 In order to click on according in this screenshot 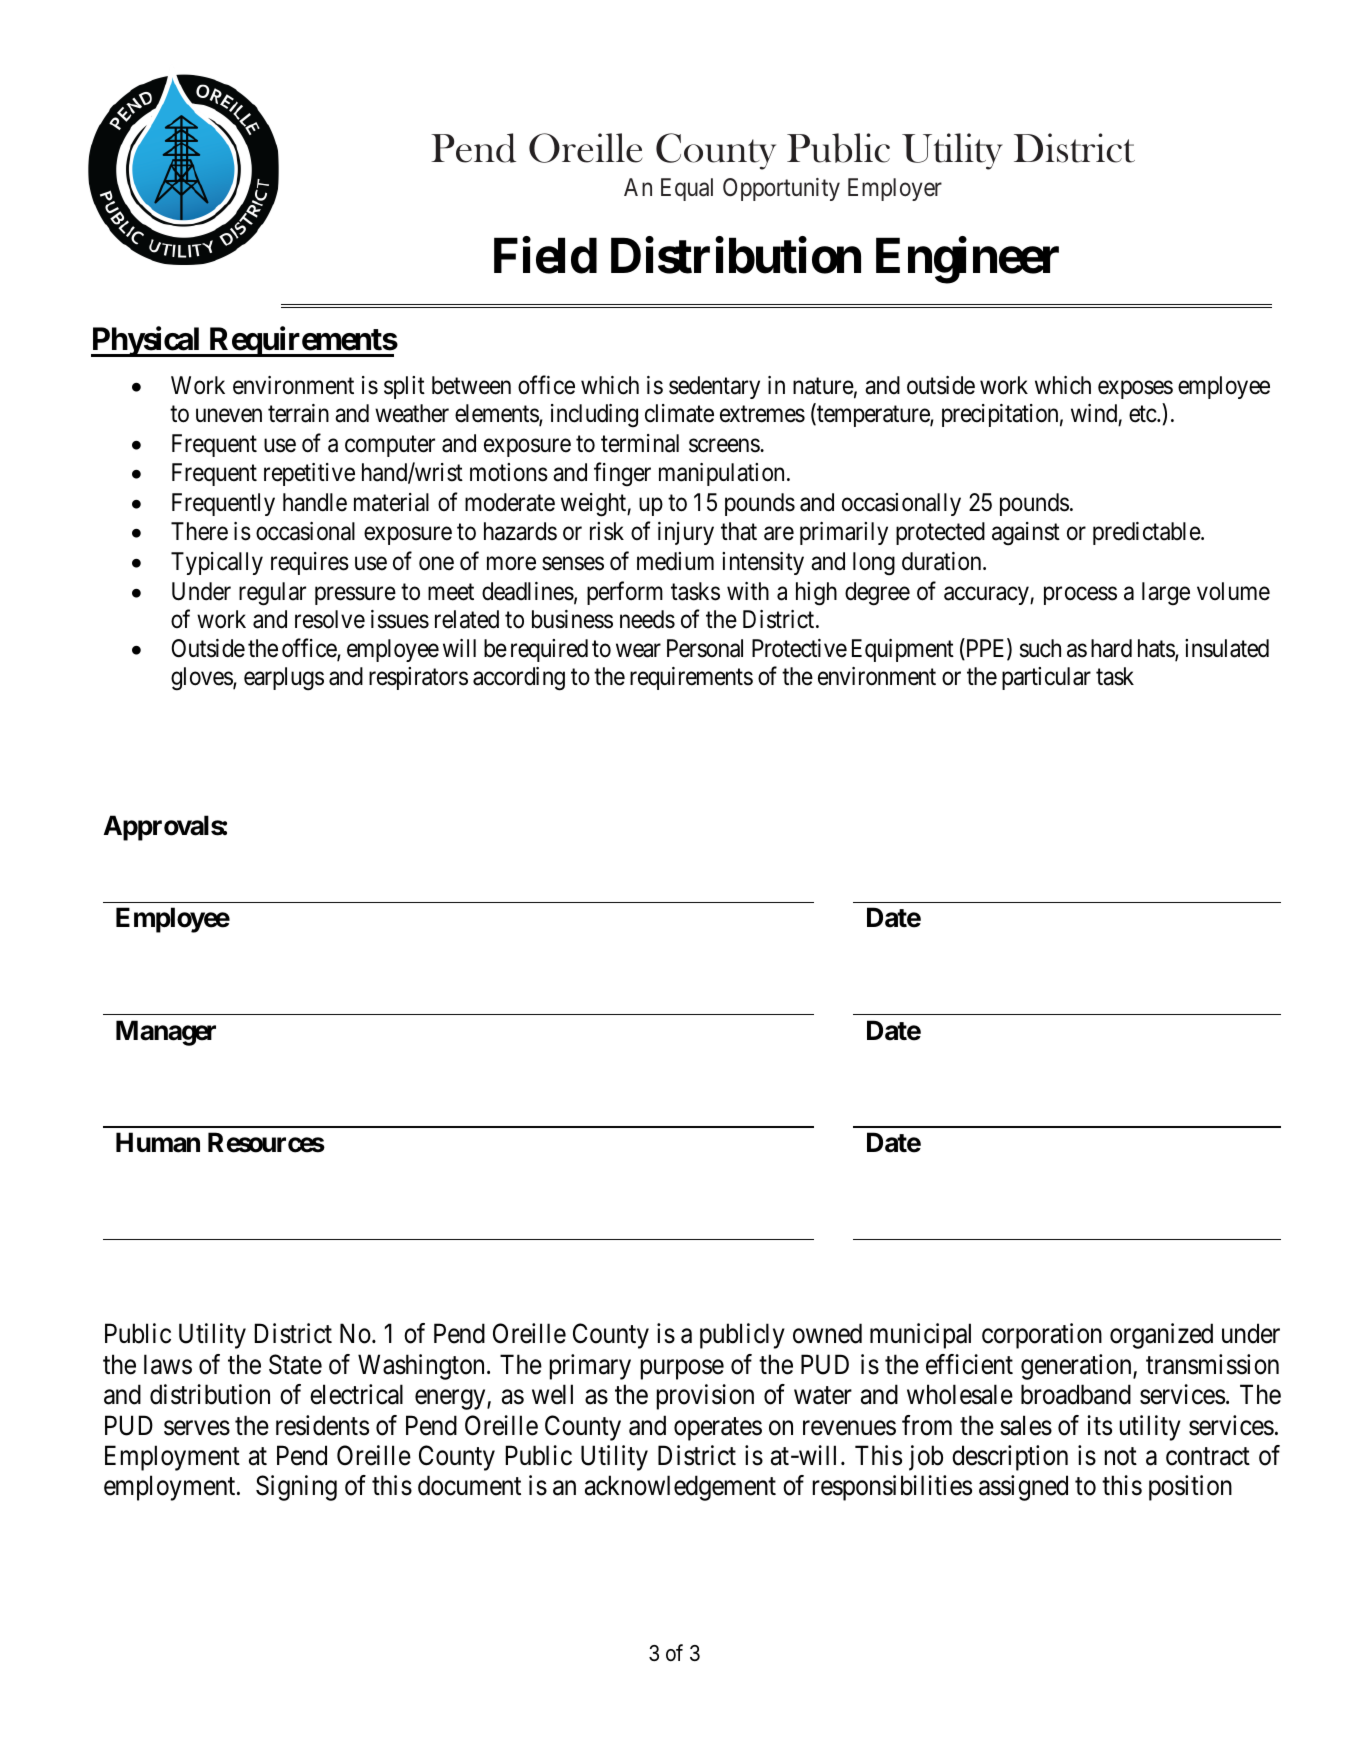, I will do `click(519, 679)`.
